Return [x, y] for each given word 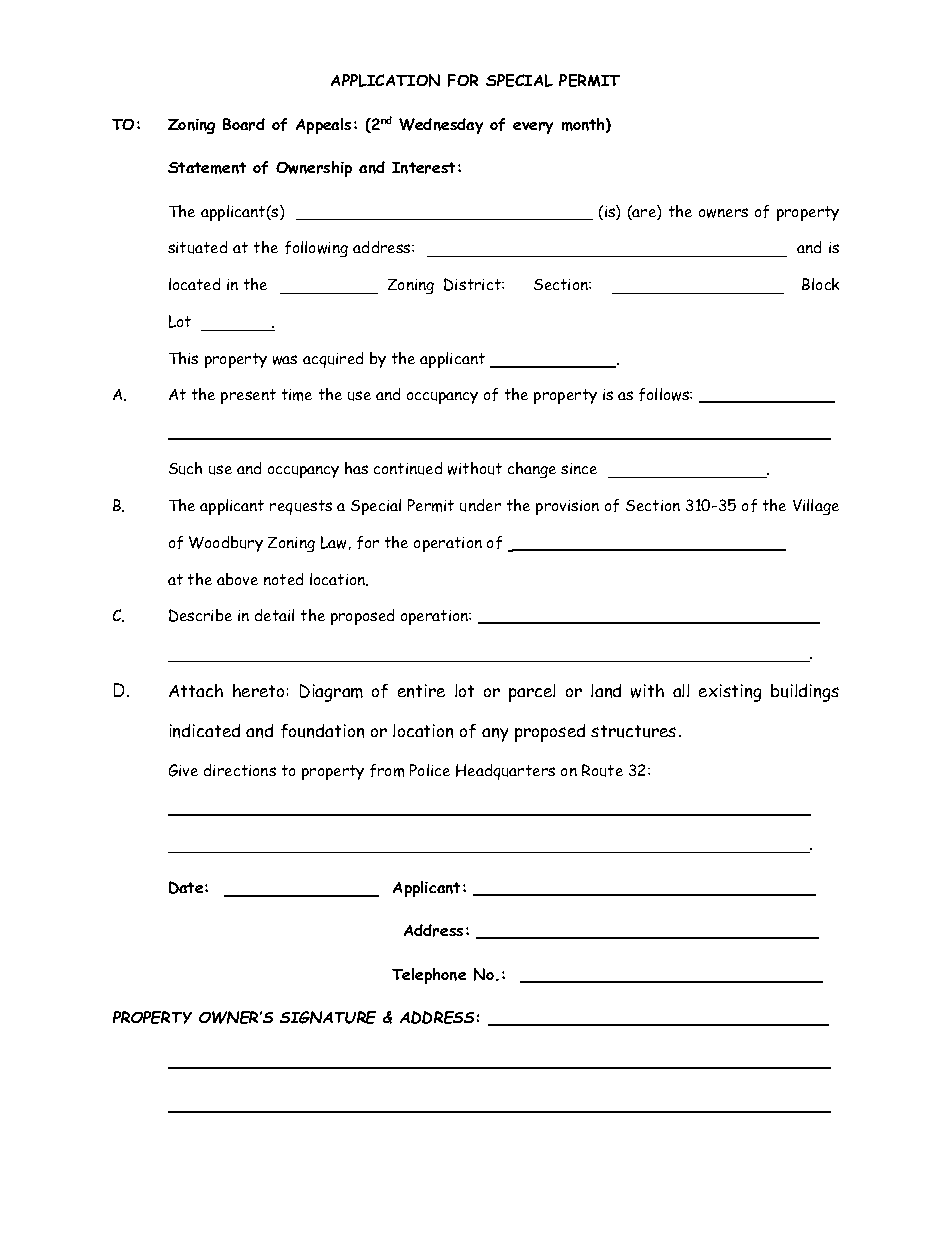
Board [244, 124]
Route [602, 770]
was [285, 360]
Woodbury [226, 544]
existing [730, 693]
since [579, 468]
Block [820, 284]
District [473, 284]
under [480, 505]
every [533, 128]
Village [816, 507]
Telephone [429, 976]
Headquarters [505, 772]
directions [240, 770]
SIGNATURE [328, 1017]
